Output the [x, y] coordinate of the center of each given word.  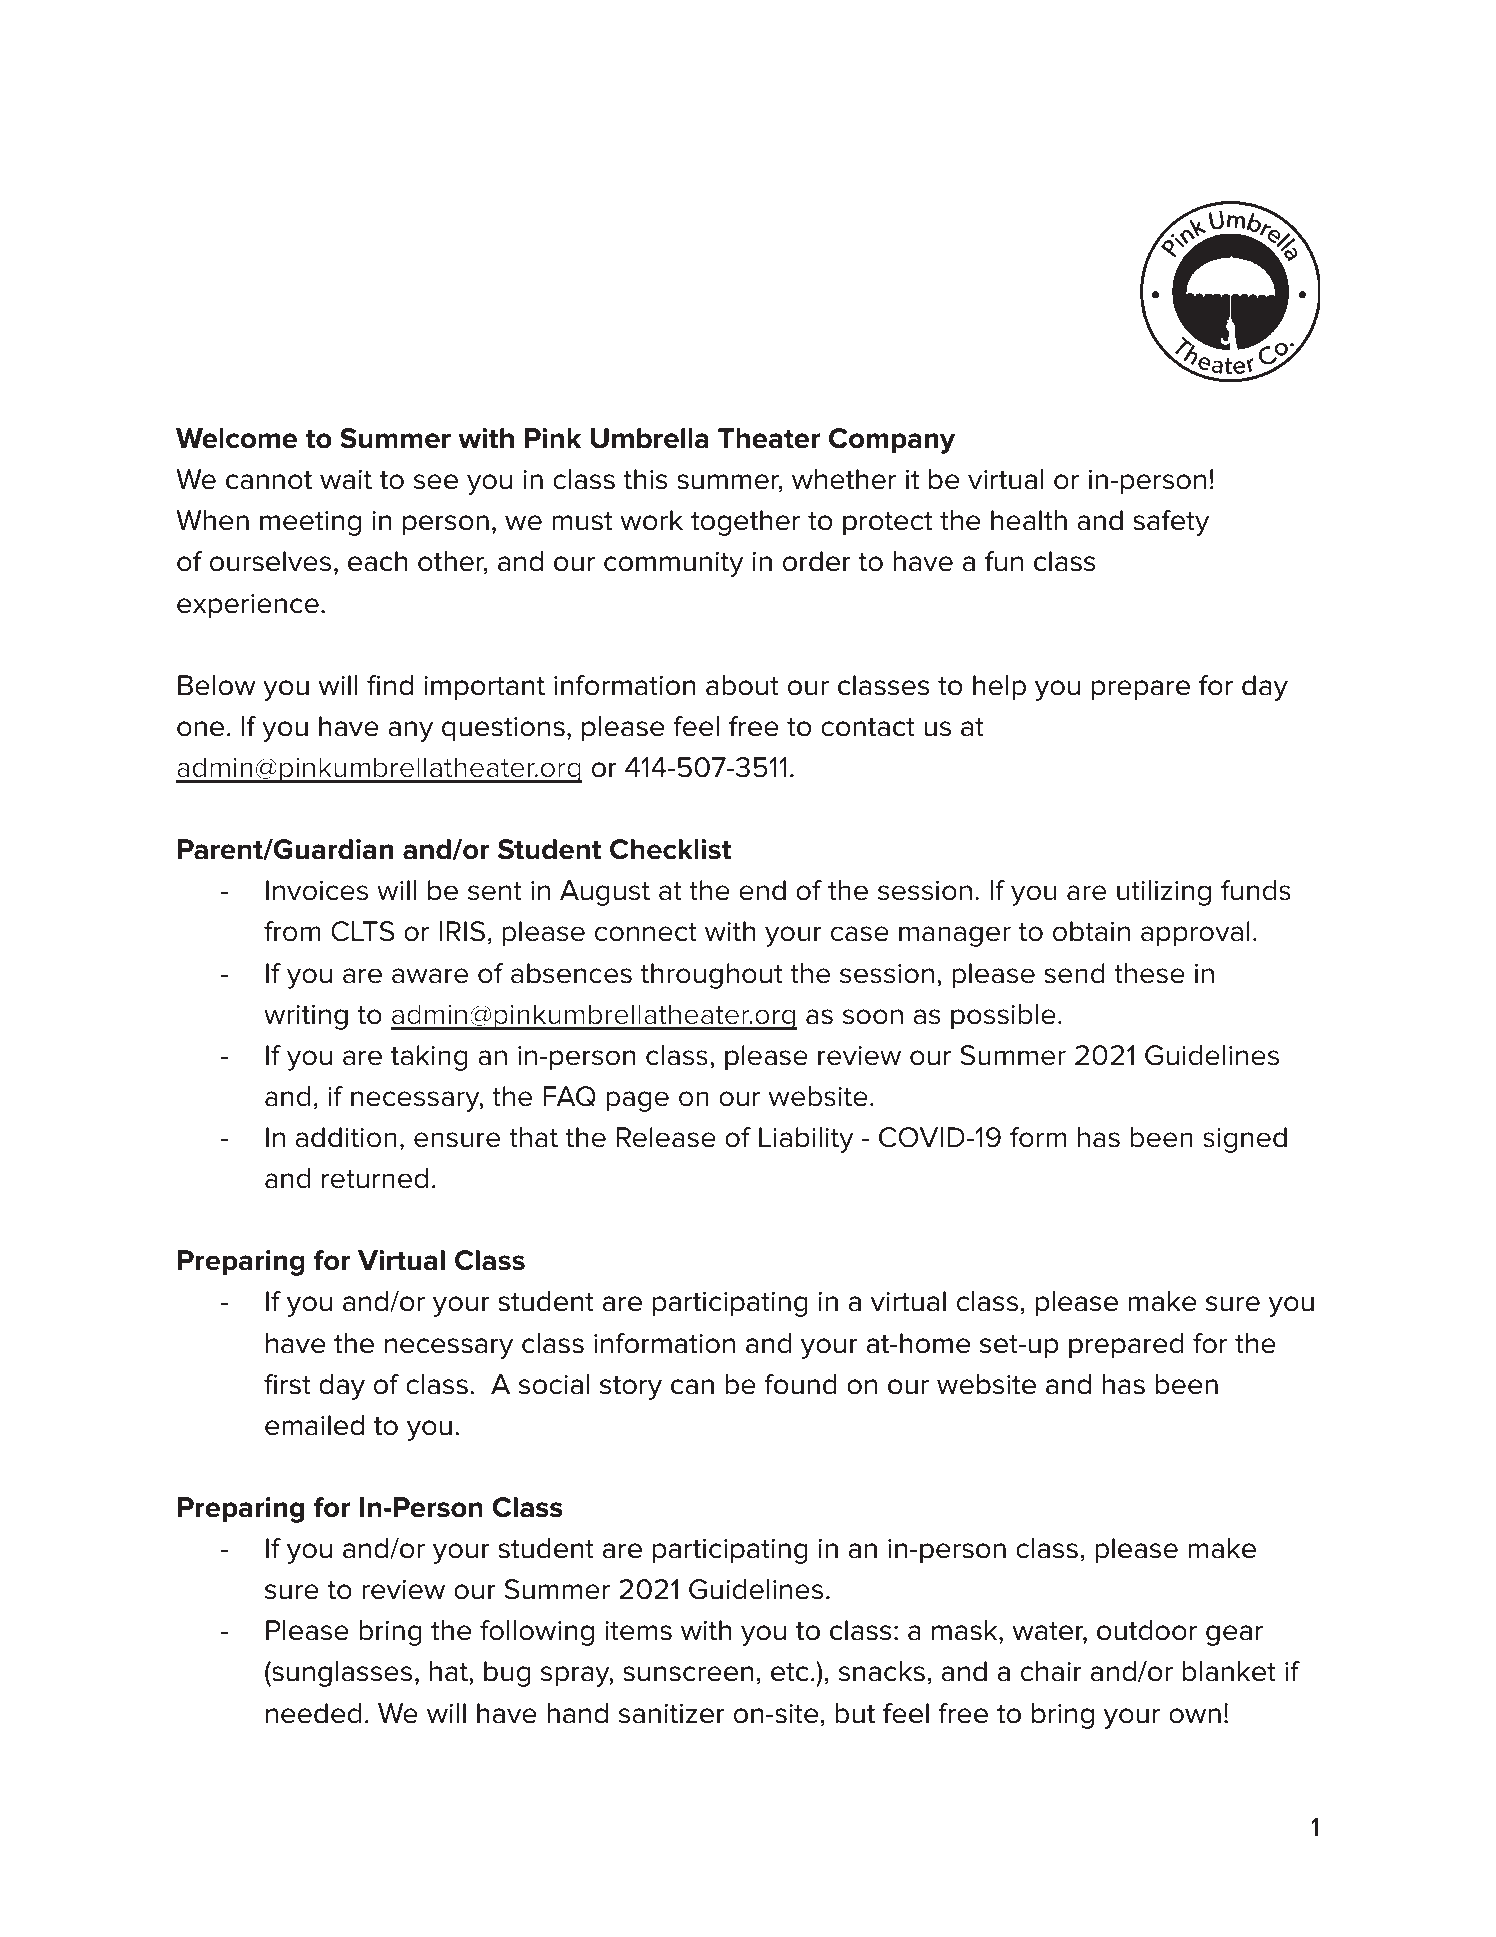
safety [1171, 523]
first [287, 1384]
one [200, 729]
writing [306, 1017]
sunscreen [688, 1674]
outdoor [1147, 1630]
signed [1245, 1140]
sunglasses [341, 1674]
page [637, 1101]
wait [346, 480]
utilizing [1164, 893]
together [745, 523]
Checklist [670, 849]
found [800, 1384]
